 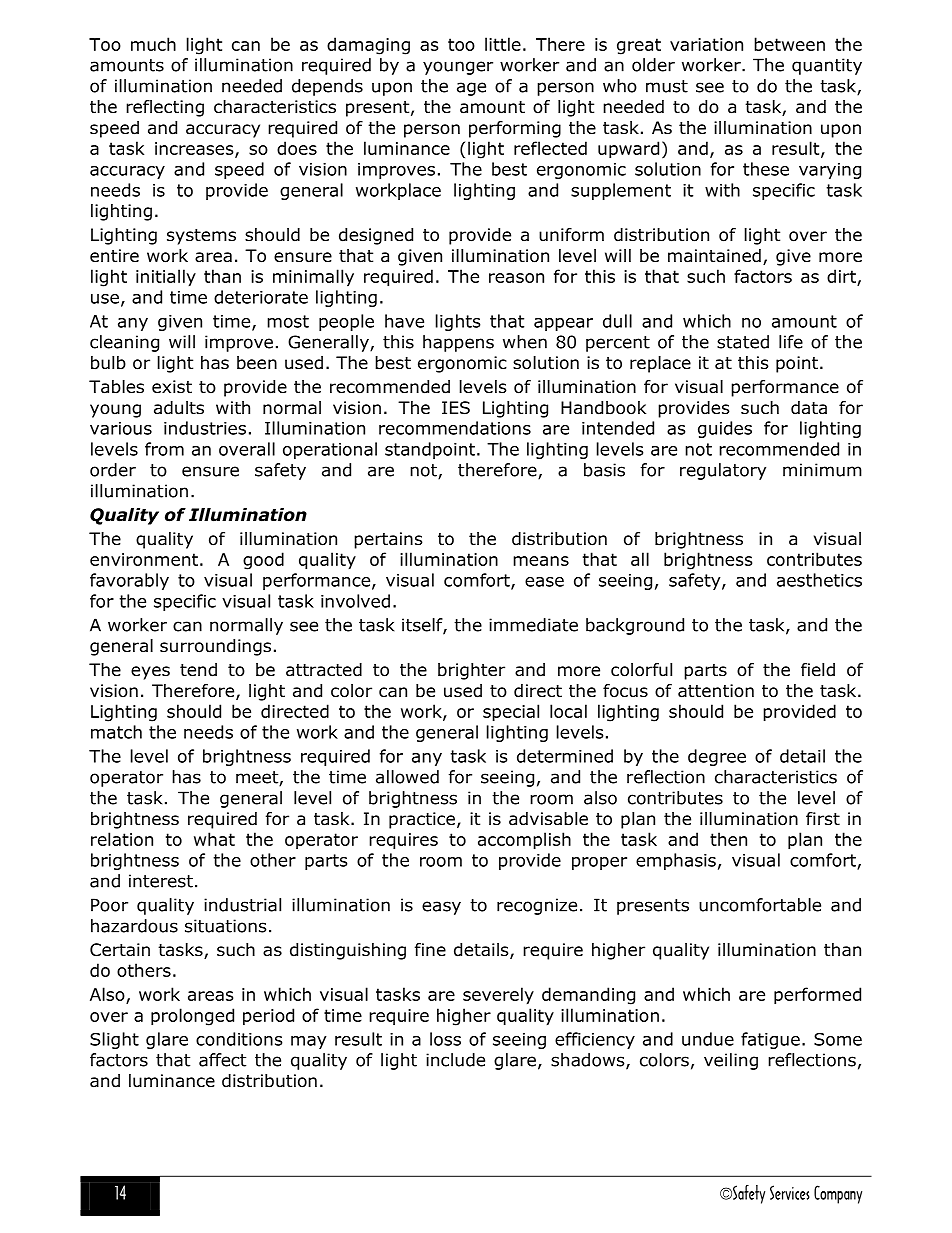 I want to click on guides, so click(x=725, y=429).
